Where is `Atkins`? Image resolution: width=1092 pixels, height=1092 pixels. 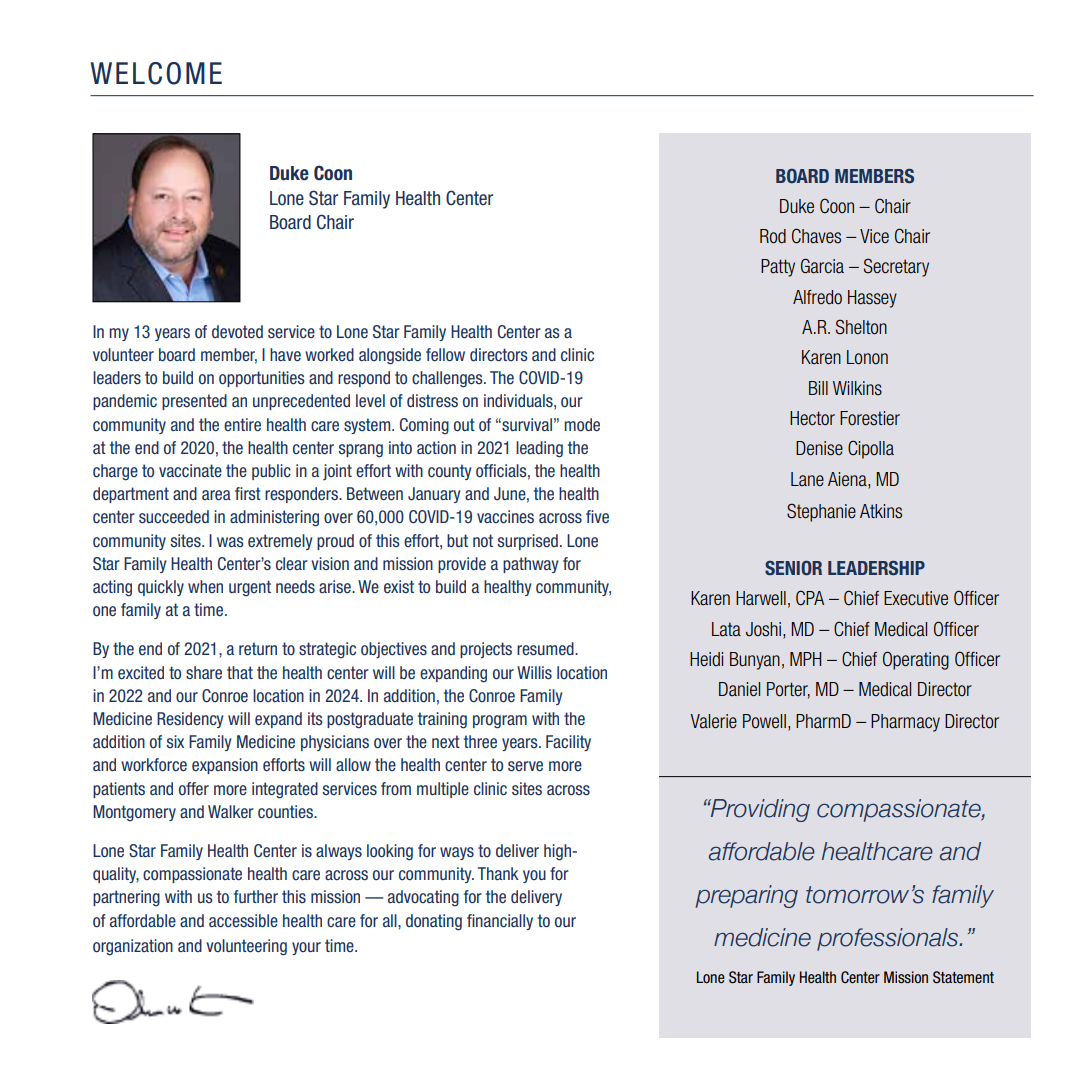
Atkins is located at coordinates (881, 511).
